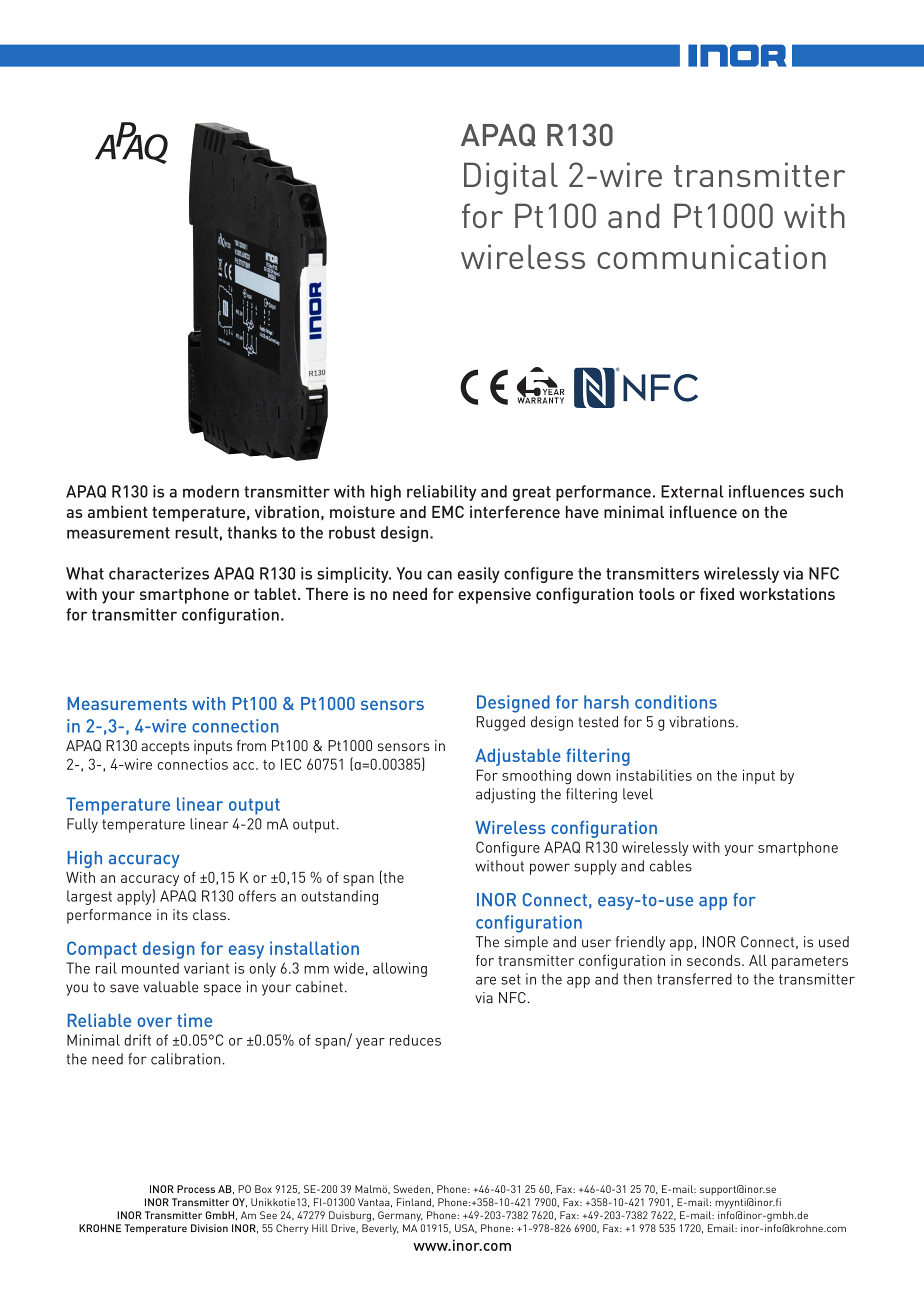 The height and width of the screenshot is (1308, 924). I want to click on Process, so click(196, 1189).
